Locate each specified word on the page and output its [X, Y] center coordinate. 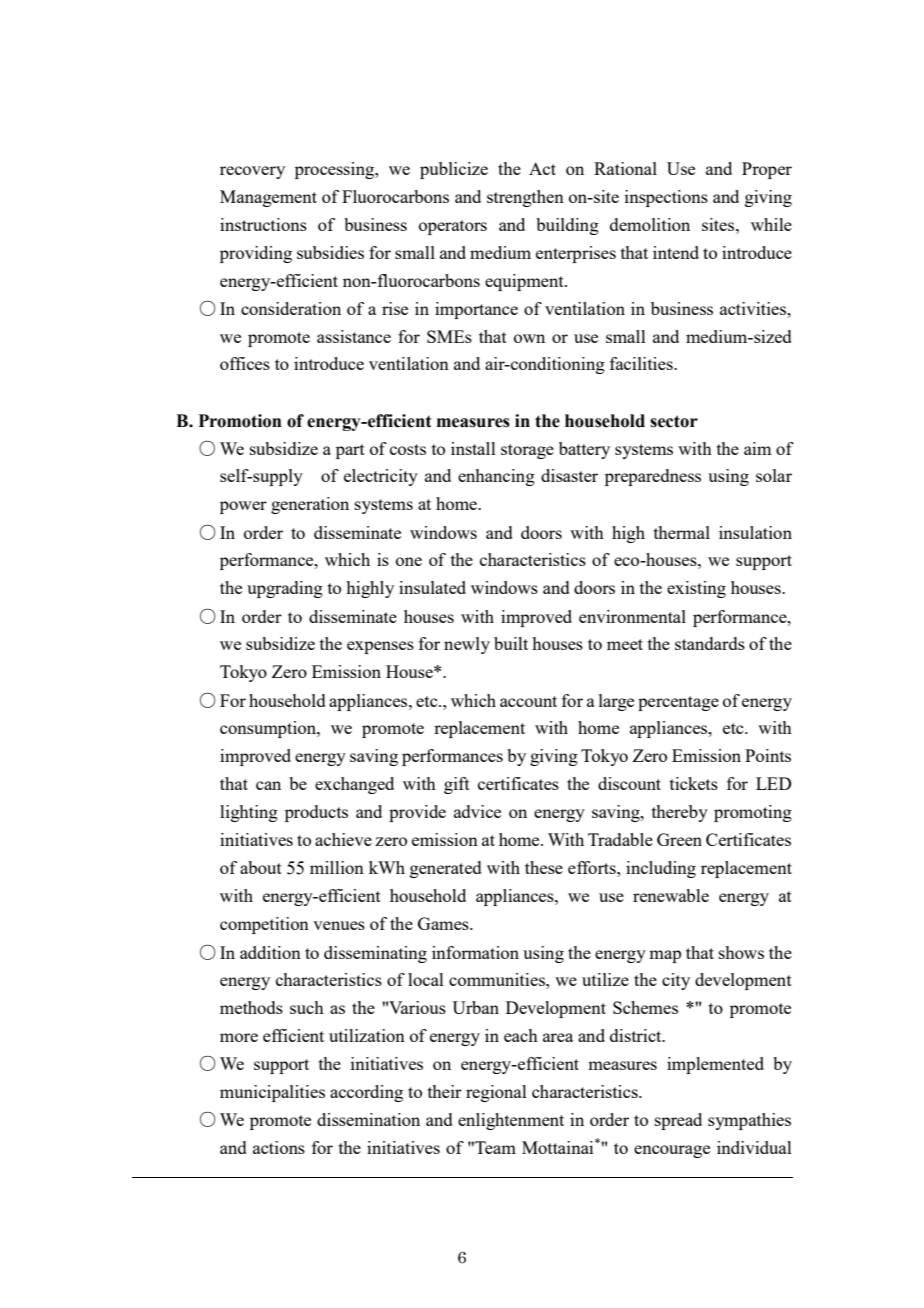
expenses [380, 647]
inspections [666, 198]
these [544, 867]
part [350, 451]
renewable [671, 895]
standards [710, 643]
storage [527, 451]
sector [674, 421]
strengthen [525, 198]
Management [268, 198]
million [337, 867]
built [511, 643]
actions [279, 1147]
